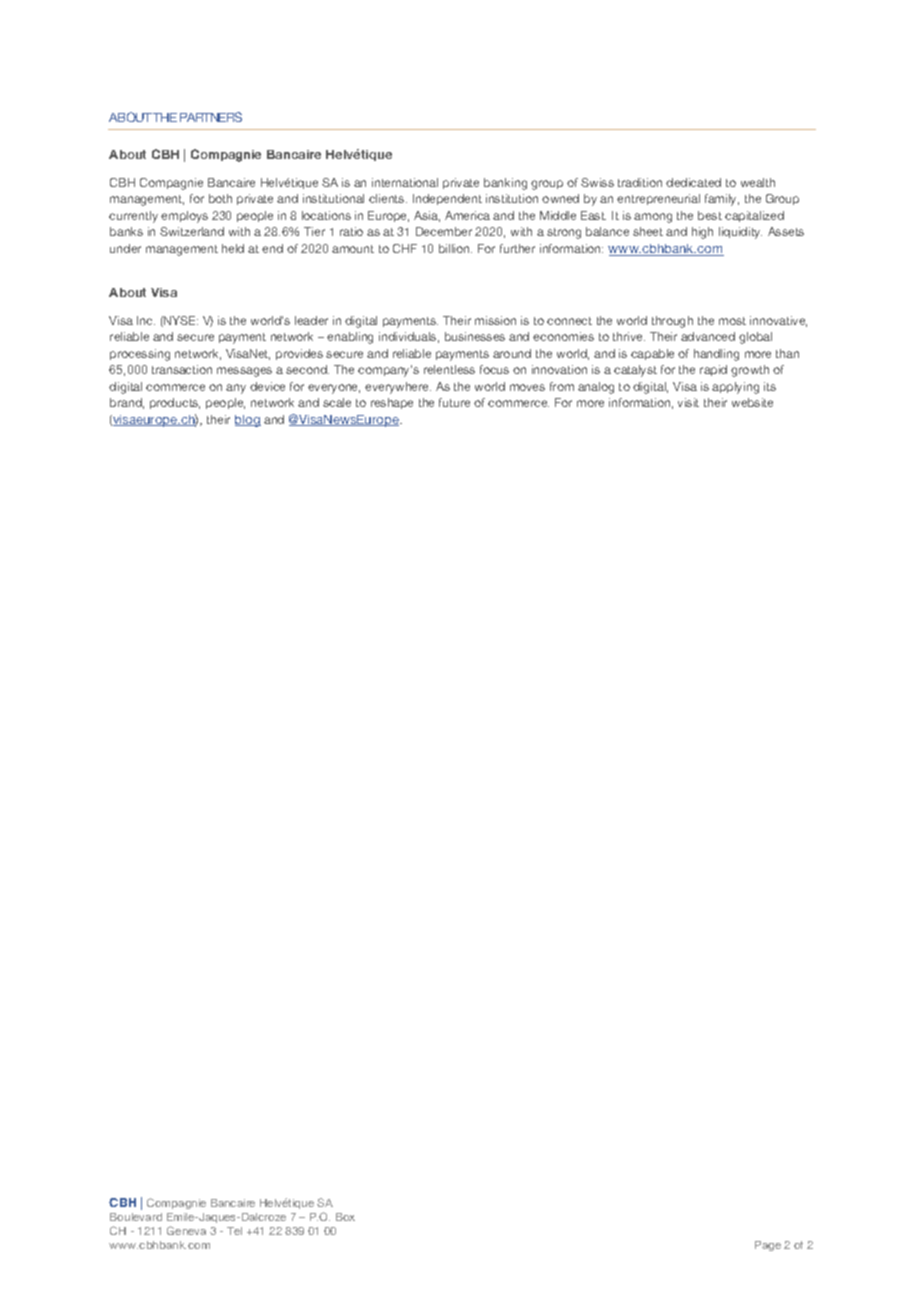 This screenshot has width=924, height=1308. What do you see at coordinates (688, 402) in the screenshot?
I see `visit` at bounding box center [688, 402].
